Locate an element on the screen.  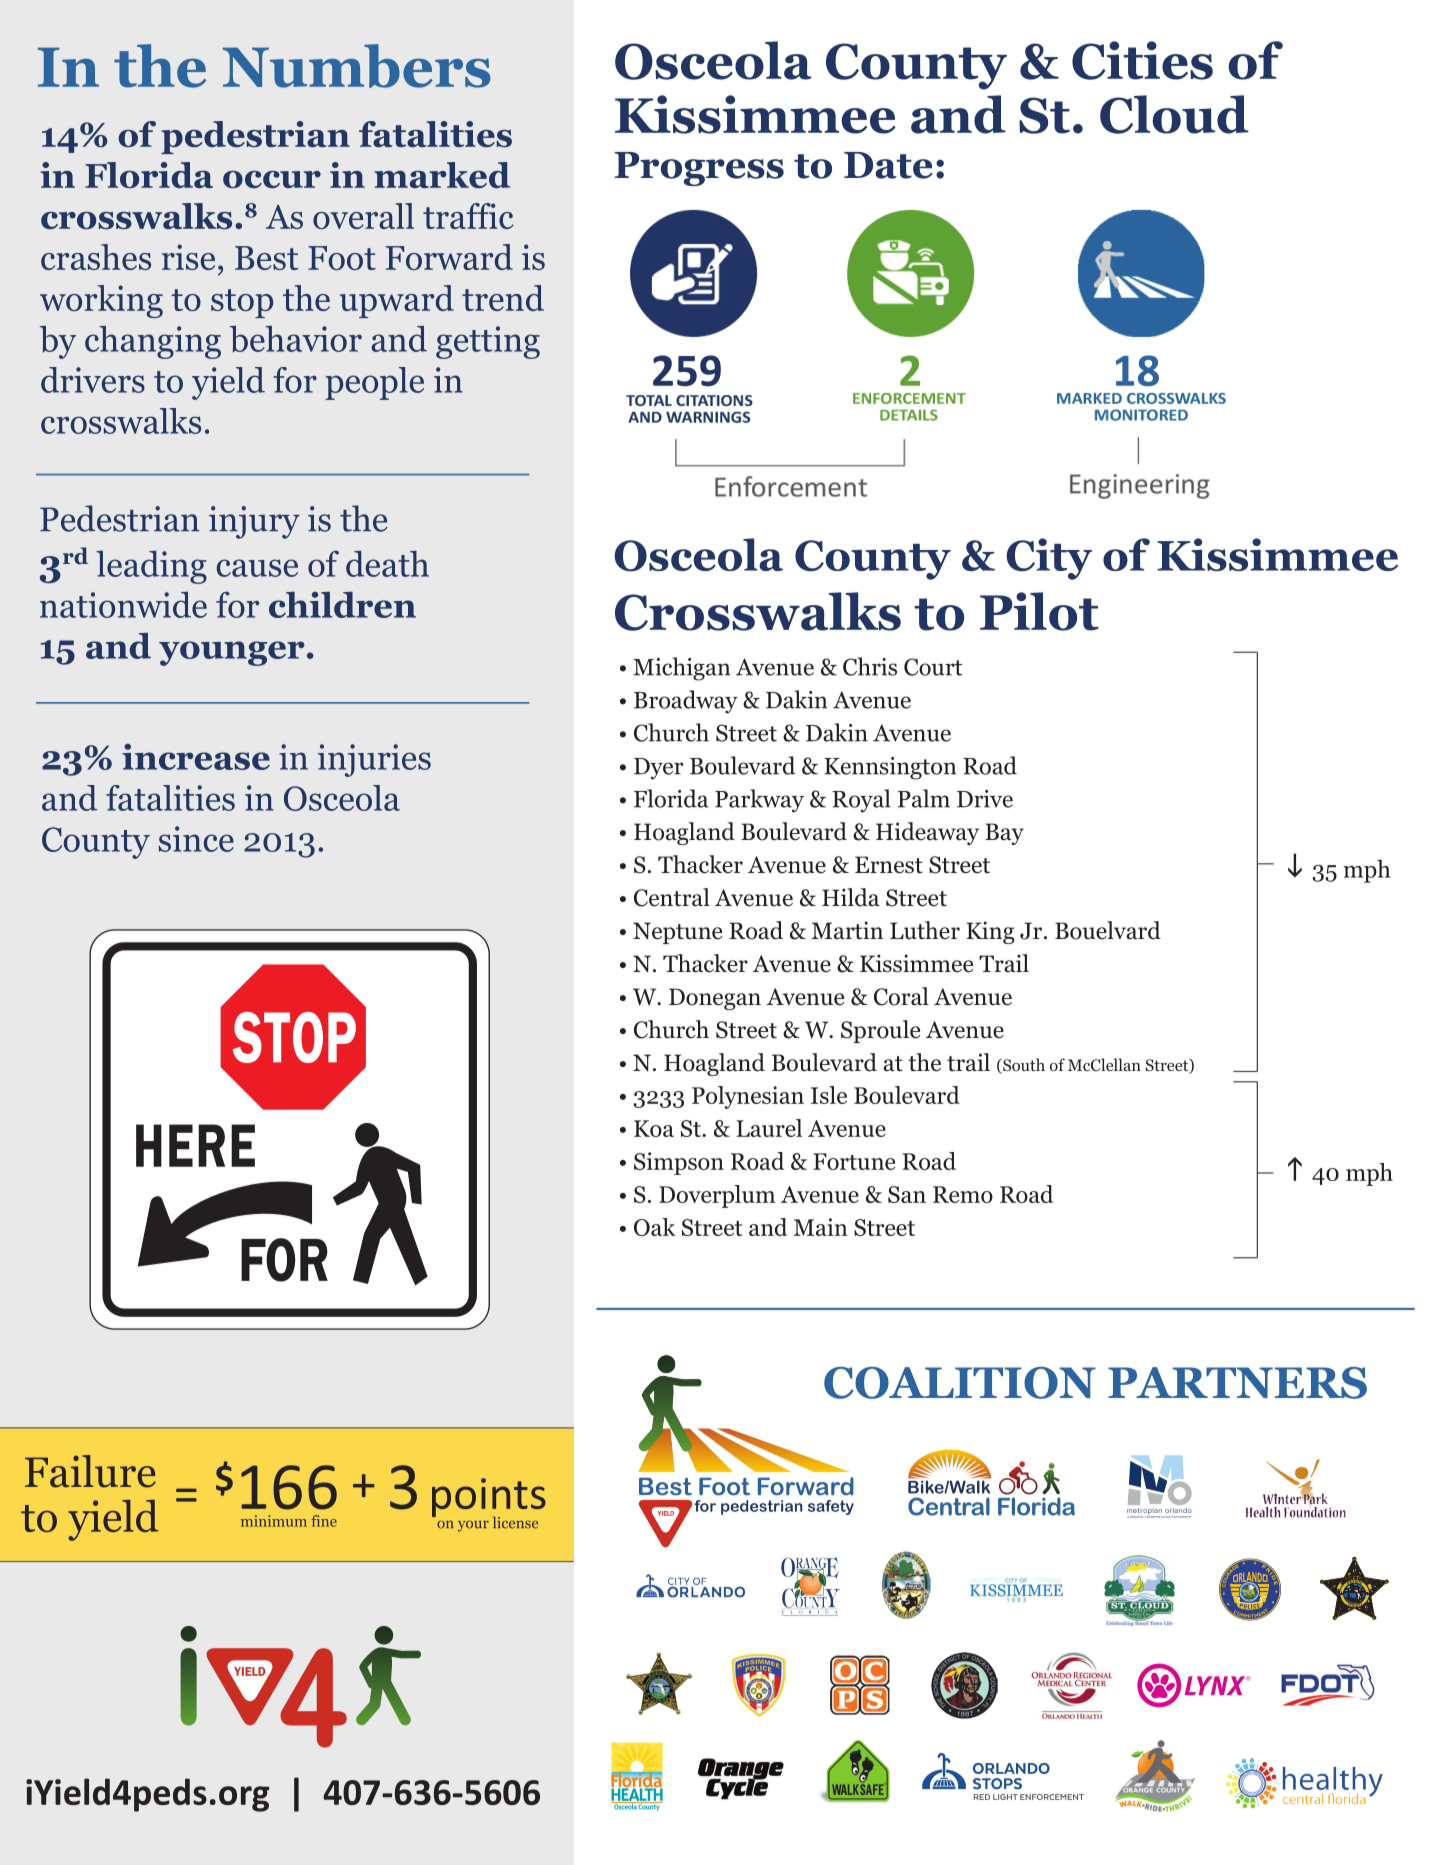
South is located at coordinates (1023, 1066).
